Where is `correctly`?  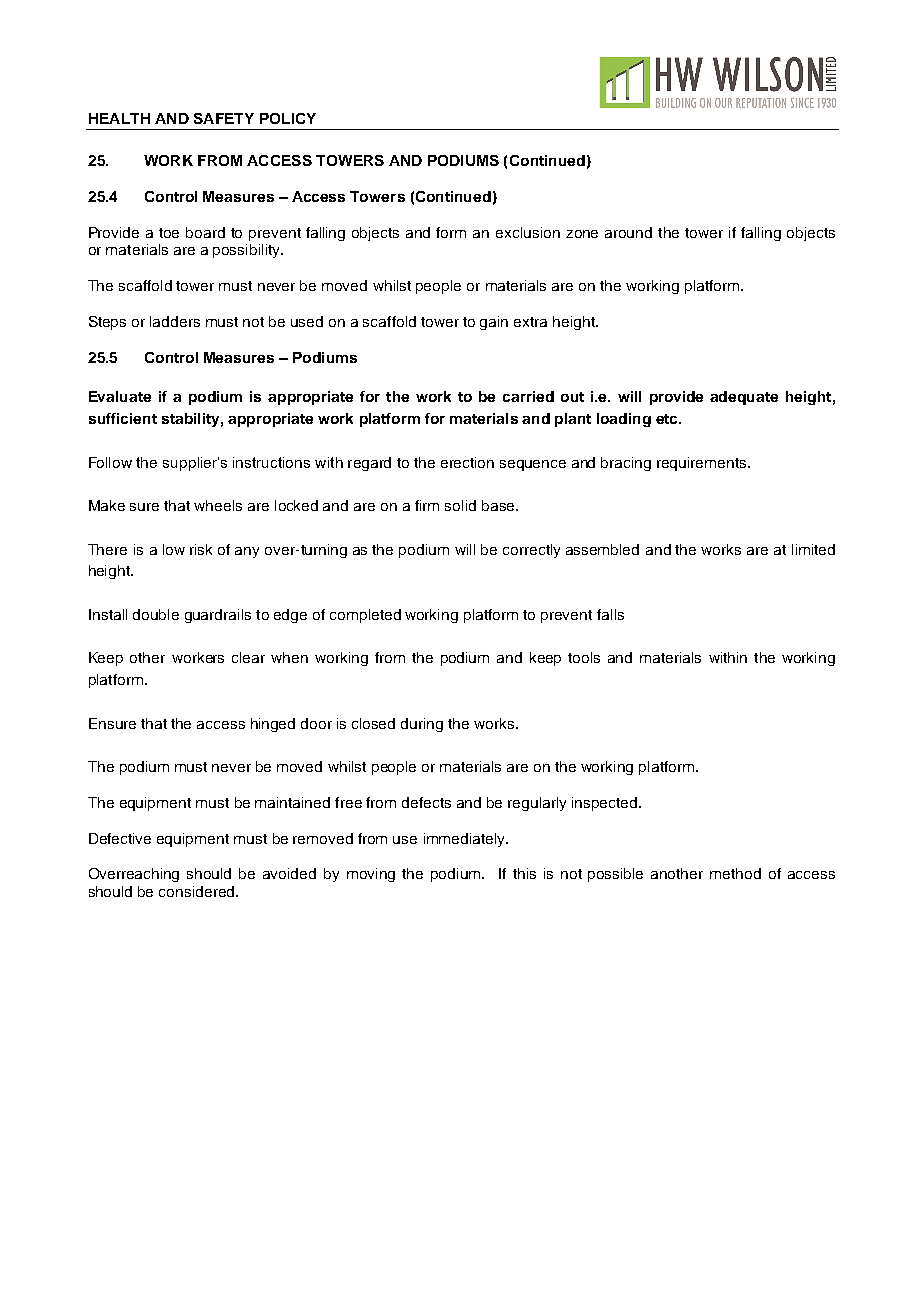
correctly is located at coordinates (531, 551).
